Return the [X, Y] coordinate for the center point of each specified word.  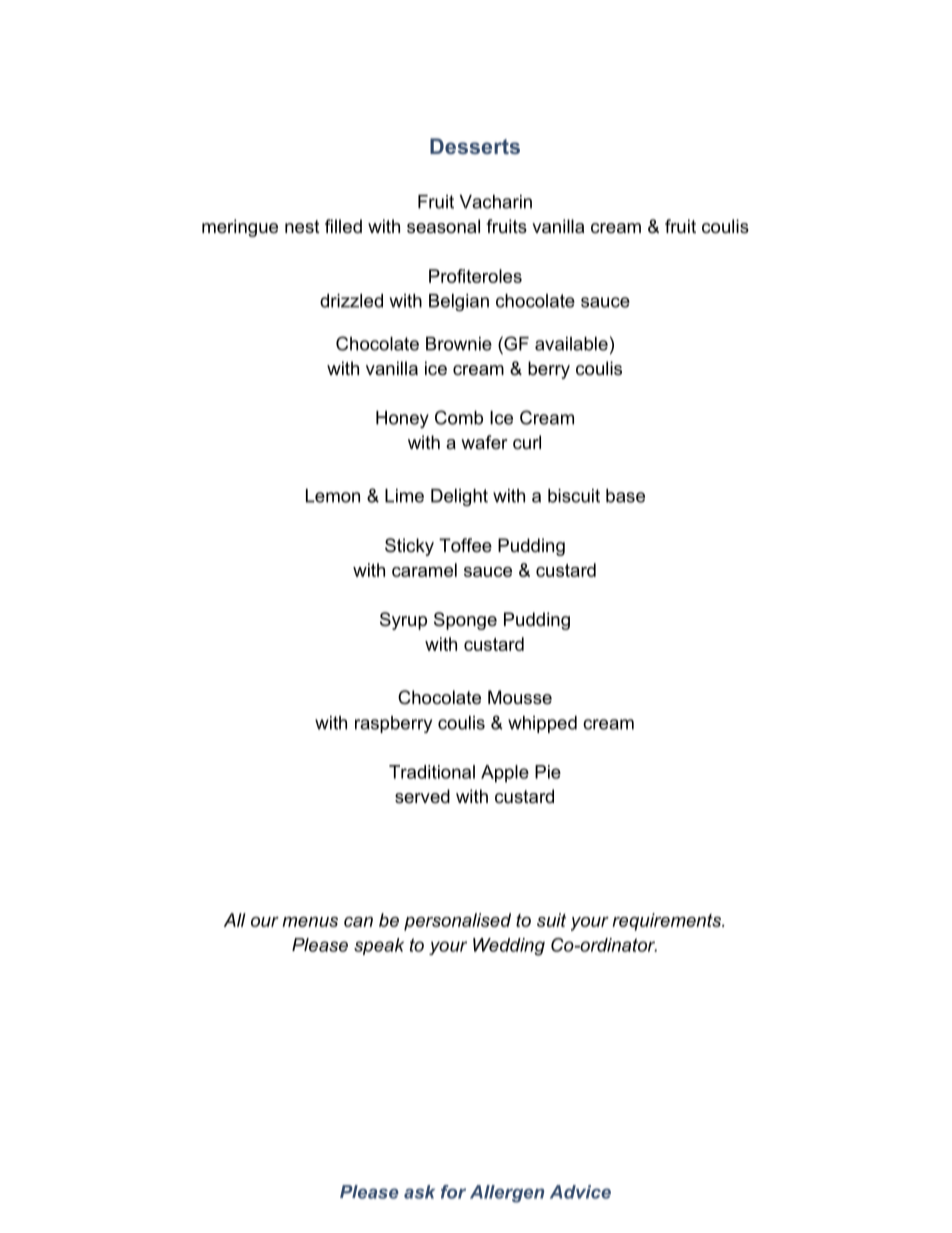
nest [302, 227]
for [453, 1192]
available [571, 344]
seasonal [443, 226]
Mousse [520, 697]
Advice [580, 1192]
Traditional [432, 772]
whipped [542, 724]
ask [419, 1192]
